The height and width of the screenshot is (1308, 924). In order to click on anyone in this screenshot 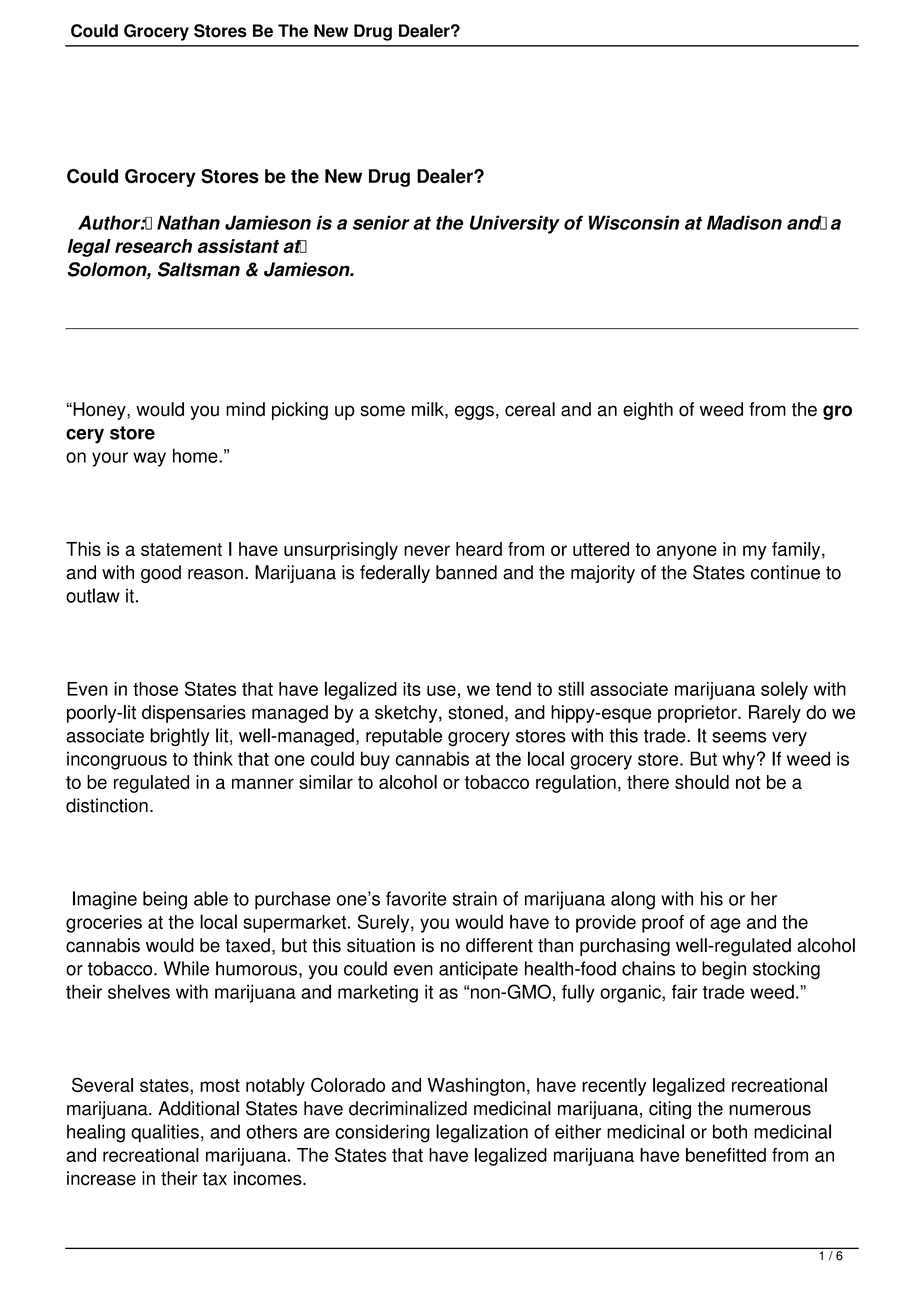, I will do `click(687, 552)`.
